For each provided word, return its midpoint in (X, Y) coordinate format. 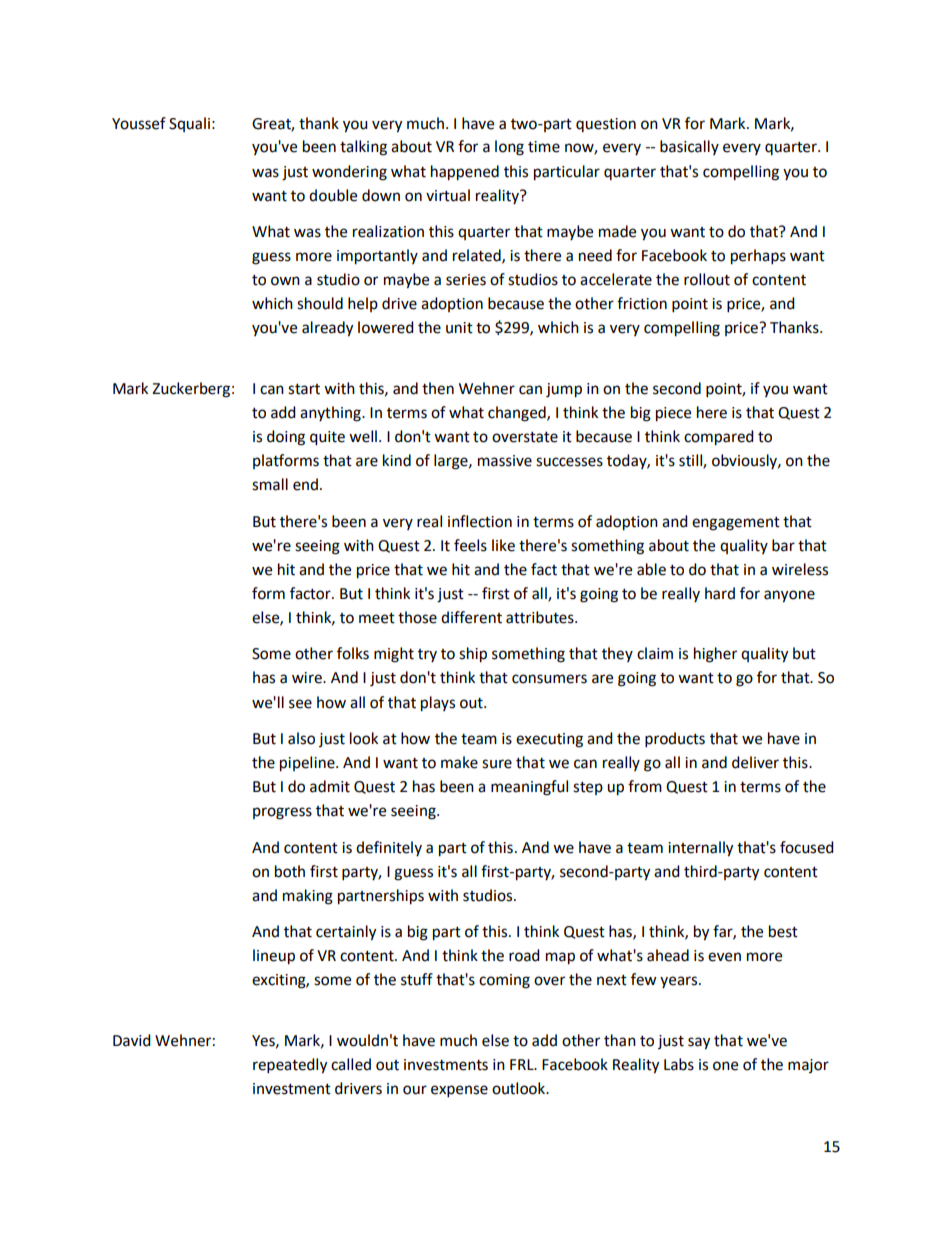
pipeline (308, 764)
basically (689, 147)
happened (465, 173)
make (459, 762)
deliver (755, 762)
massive (505, 461)
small (270, 484)
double (333, 195)
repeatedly (290, 1066)
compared (719, 438)
